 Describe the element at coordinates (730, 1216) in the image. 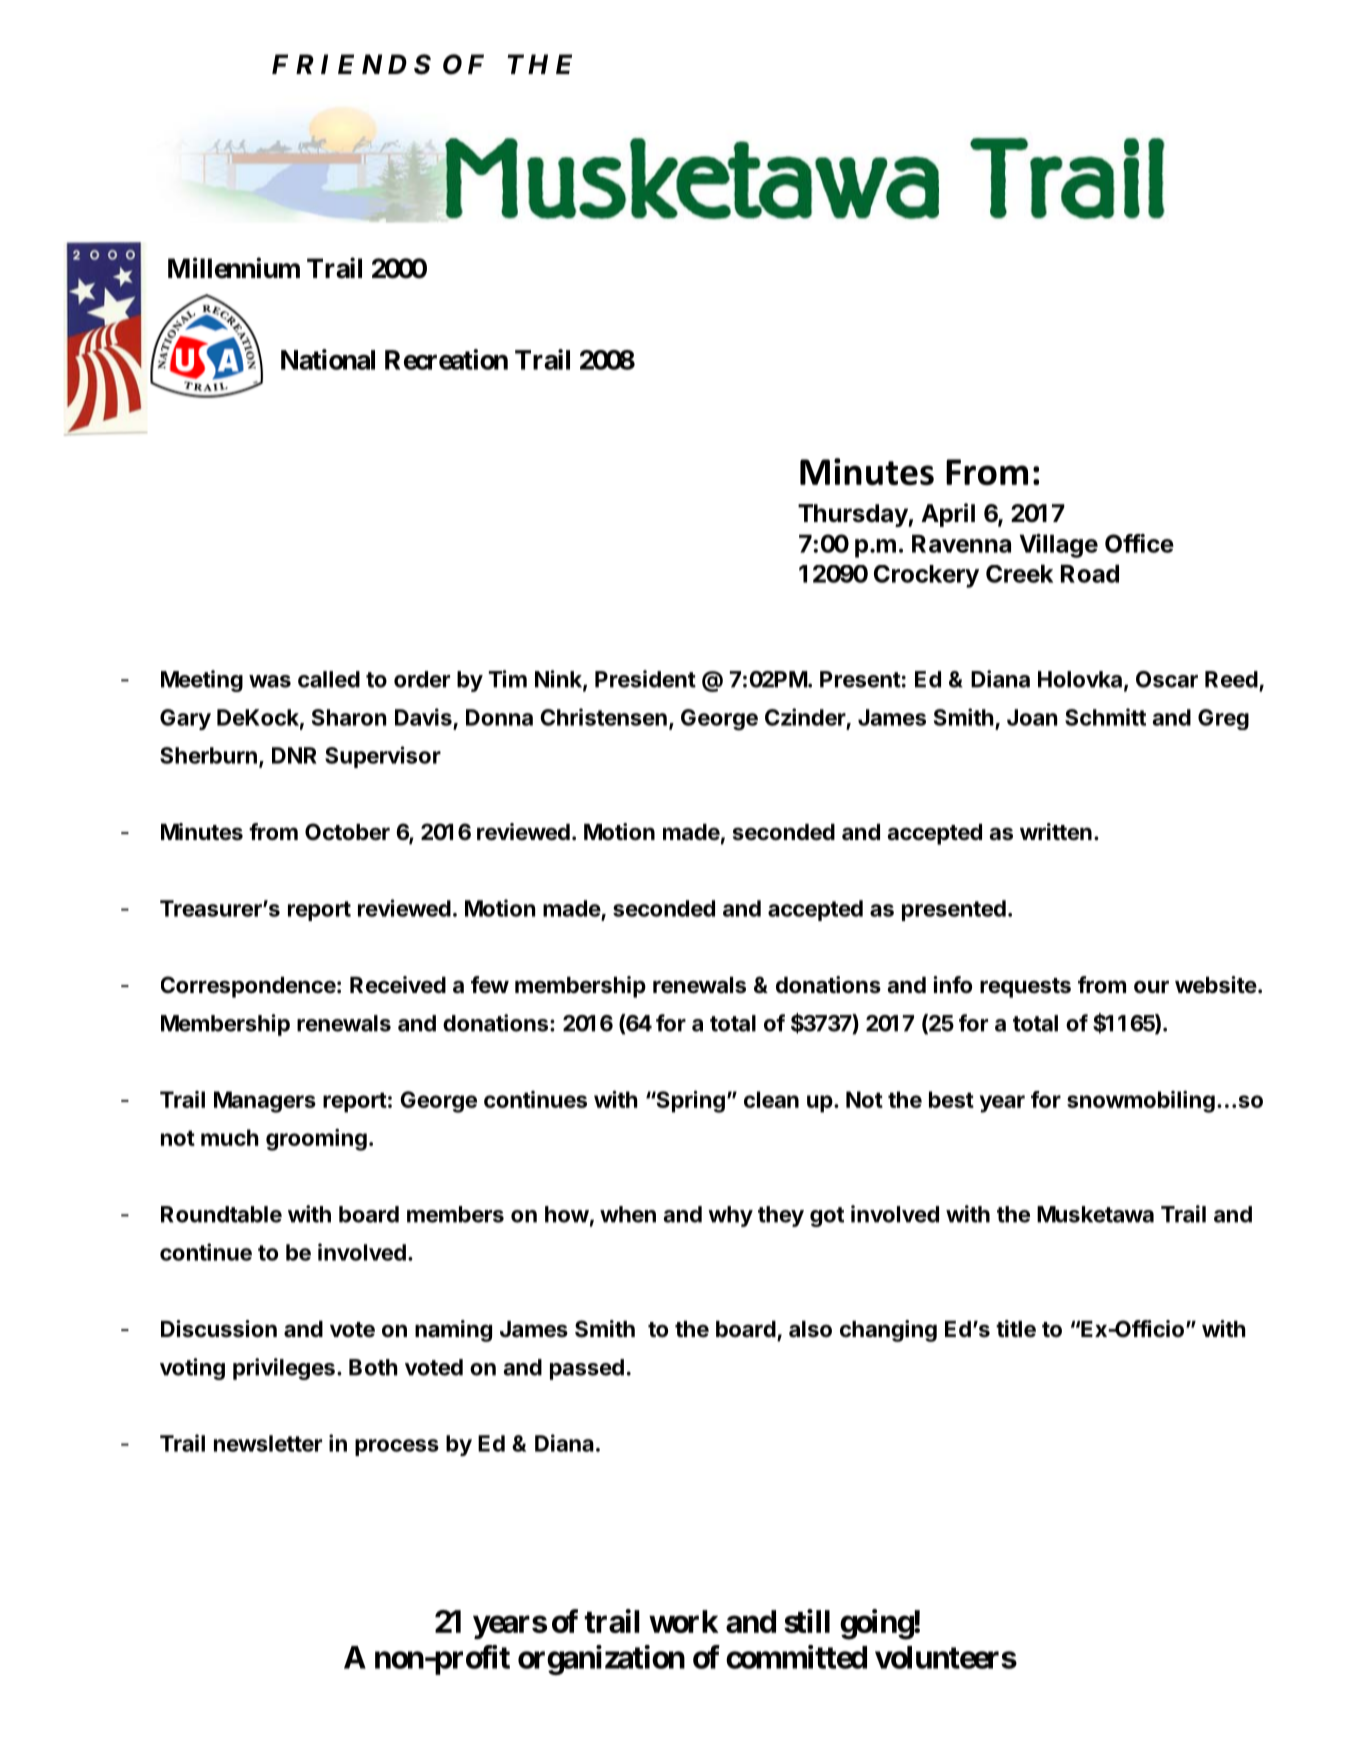

I see `why` at that location.
